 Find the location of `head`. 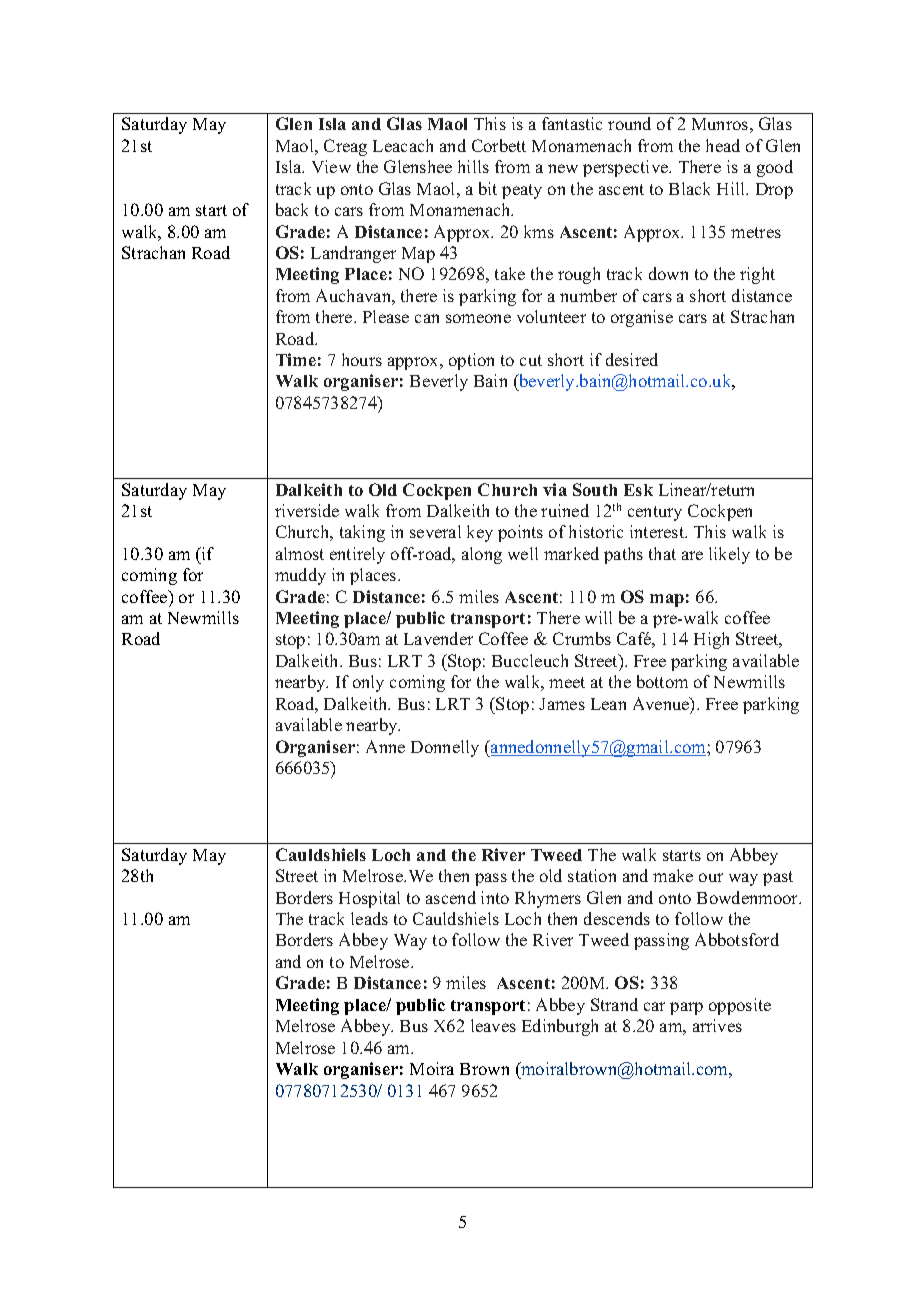

head is located at coordinates (723, 145).
